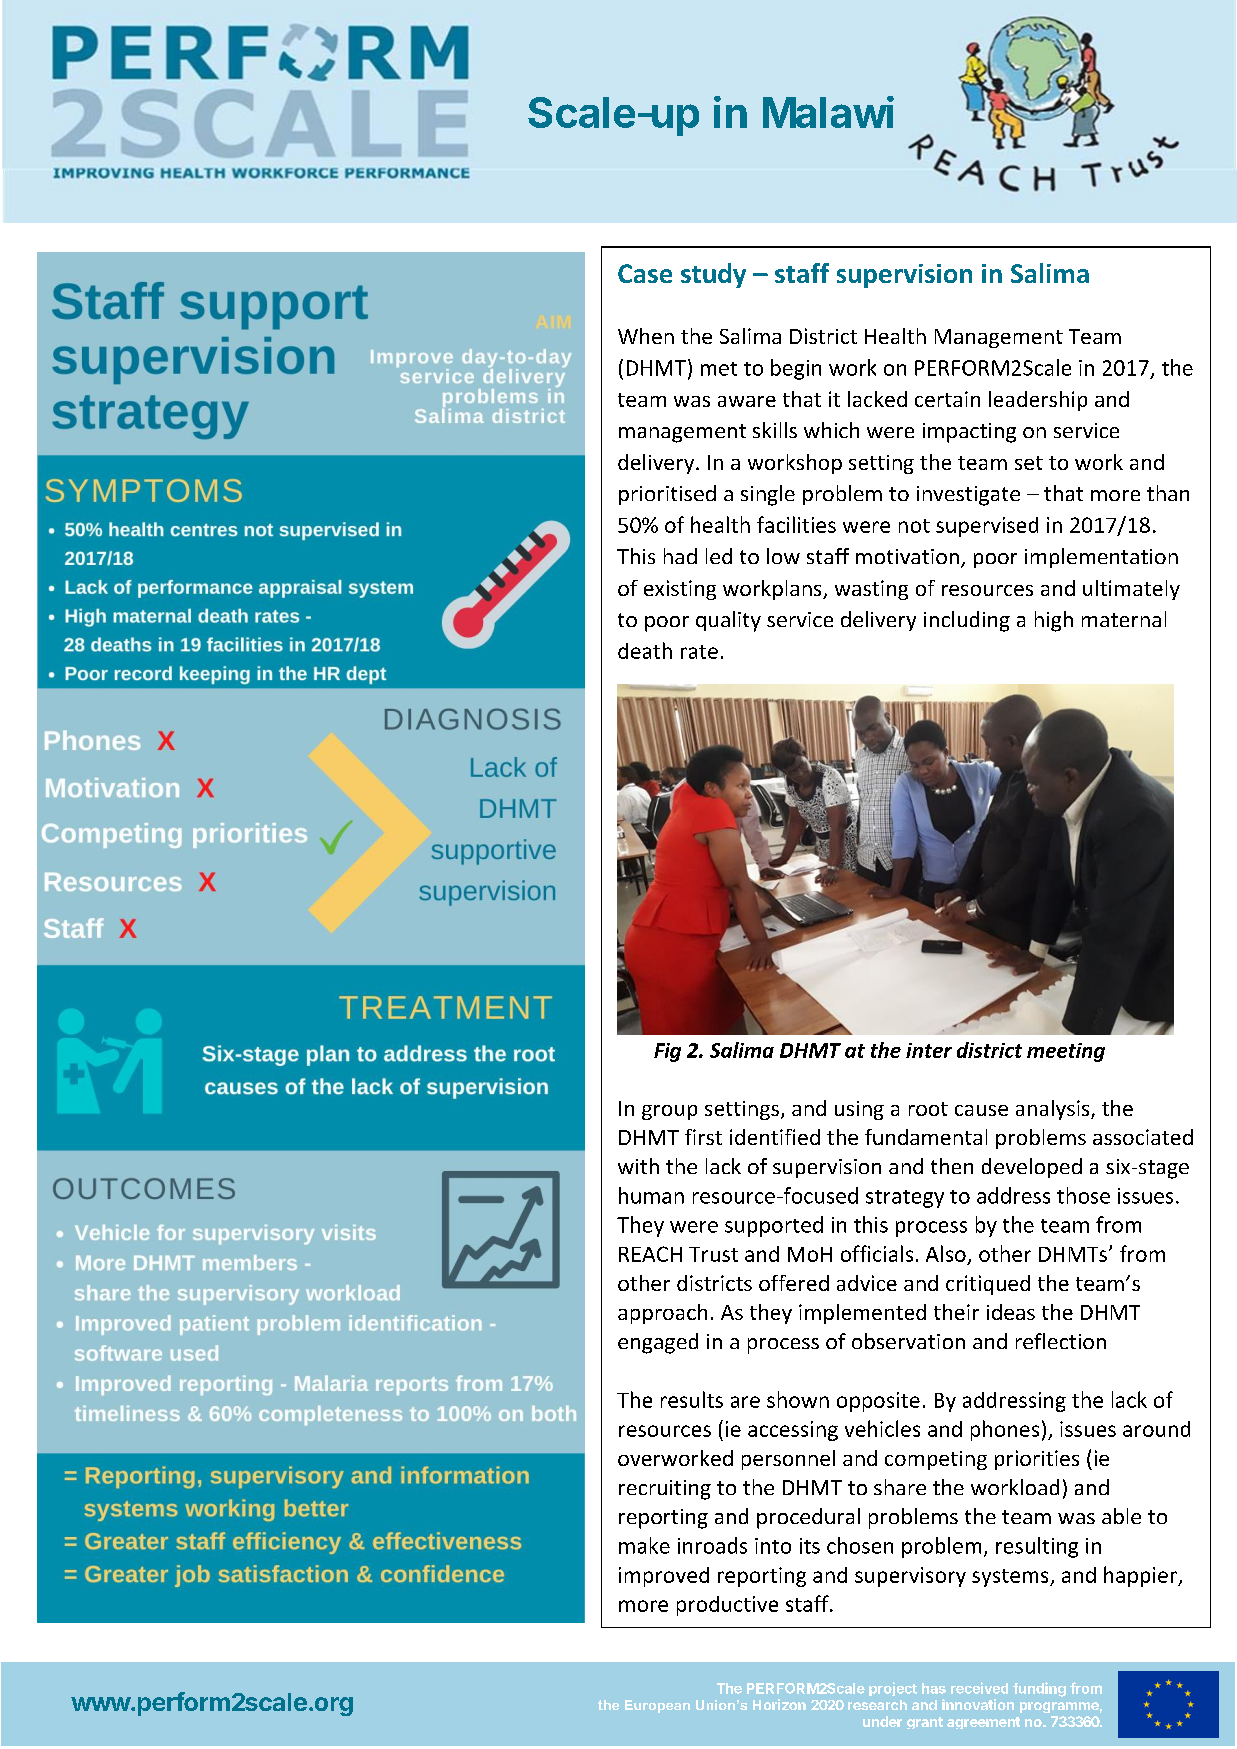 The width and height of the screenshot is (1237, 1749). Describe the element at coordinates (907, 556) in the screenshot. I see `motivation` at that location.
